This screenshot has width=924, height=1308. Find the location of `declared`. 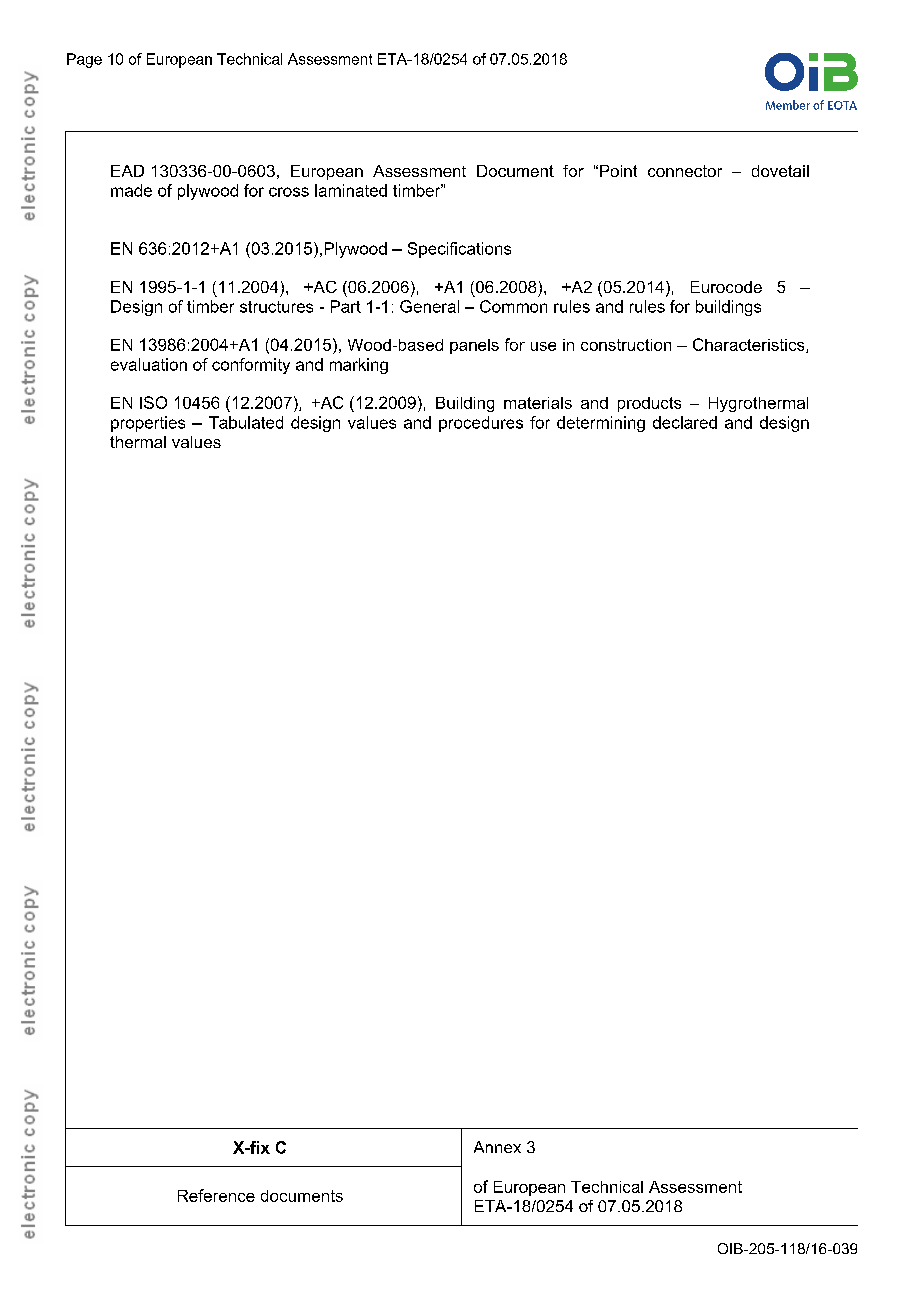

declared is located at coordinates (685, 422).
